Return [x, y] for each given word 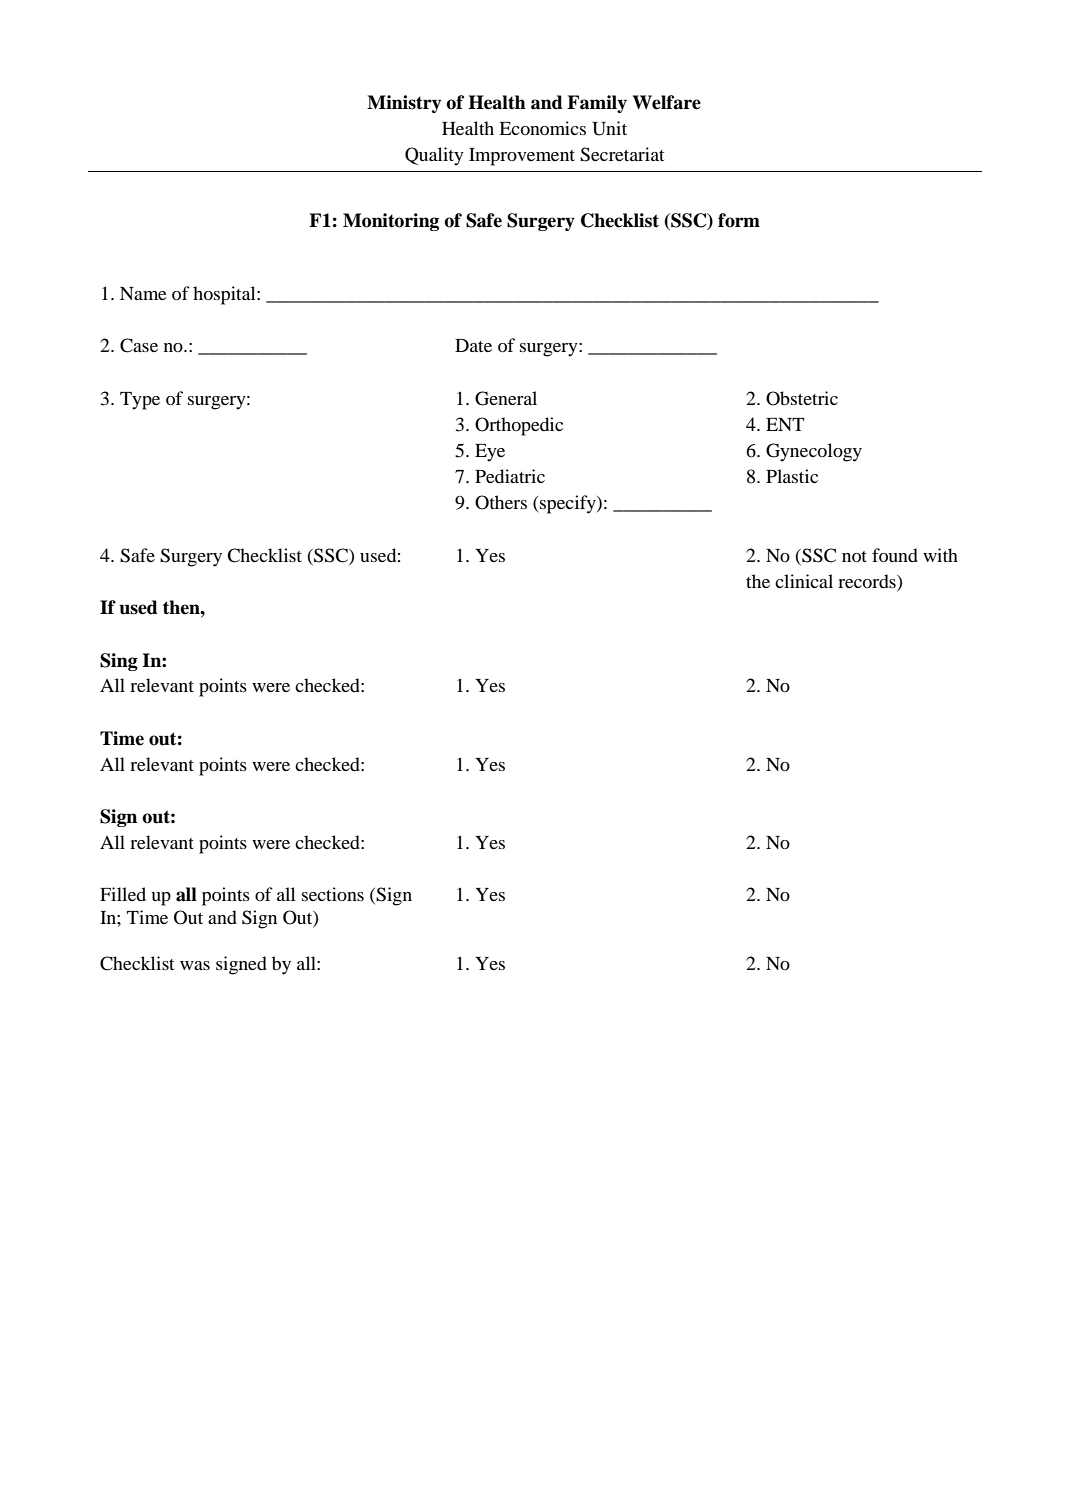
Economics [542, 128]
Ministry [404, 104]
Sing [119, 662]
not [854, 556]
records [868, 581]
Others [501, 502]
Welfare [667, 102]
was [195, 965]
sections [333, 894]
